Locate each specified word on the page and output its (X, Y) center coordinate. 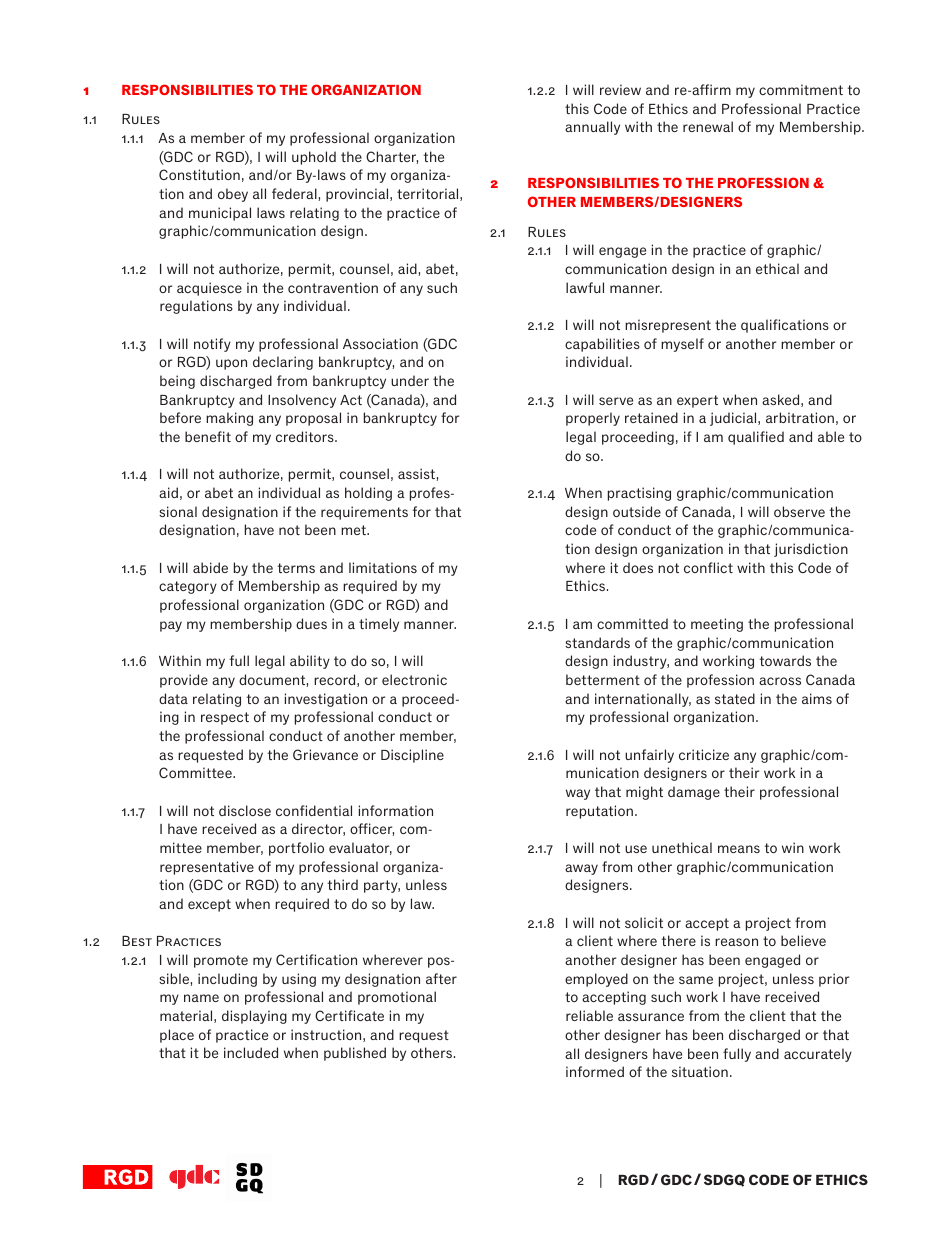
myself (682, 345)
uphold (314, 158)
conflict (708, 567)
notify (212, 345)
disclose (245, 810)
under (410, 380)
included (251, 1052)
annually (592, 128)
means (739, 849)
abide (210, 567)
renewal (708, 126)
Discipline (412, 756)
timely (379, 625)
